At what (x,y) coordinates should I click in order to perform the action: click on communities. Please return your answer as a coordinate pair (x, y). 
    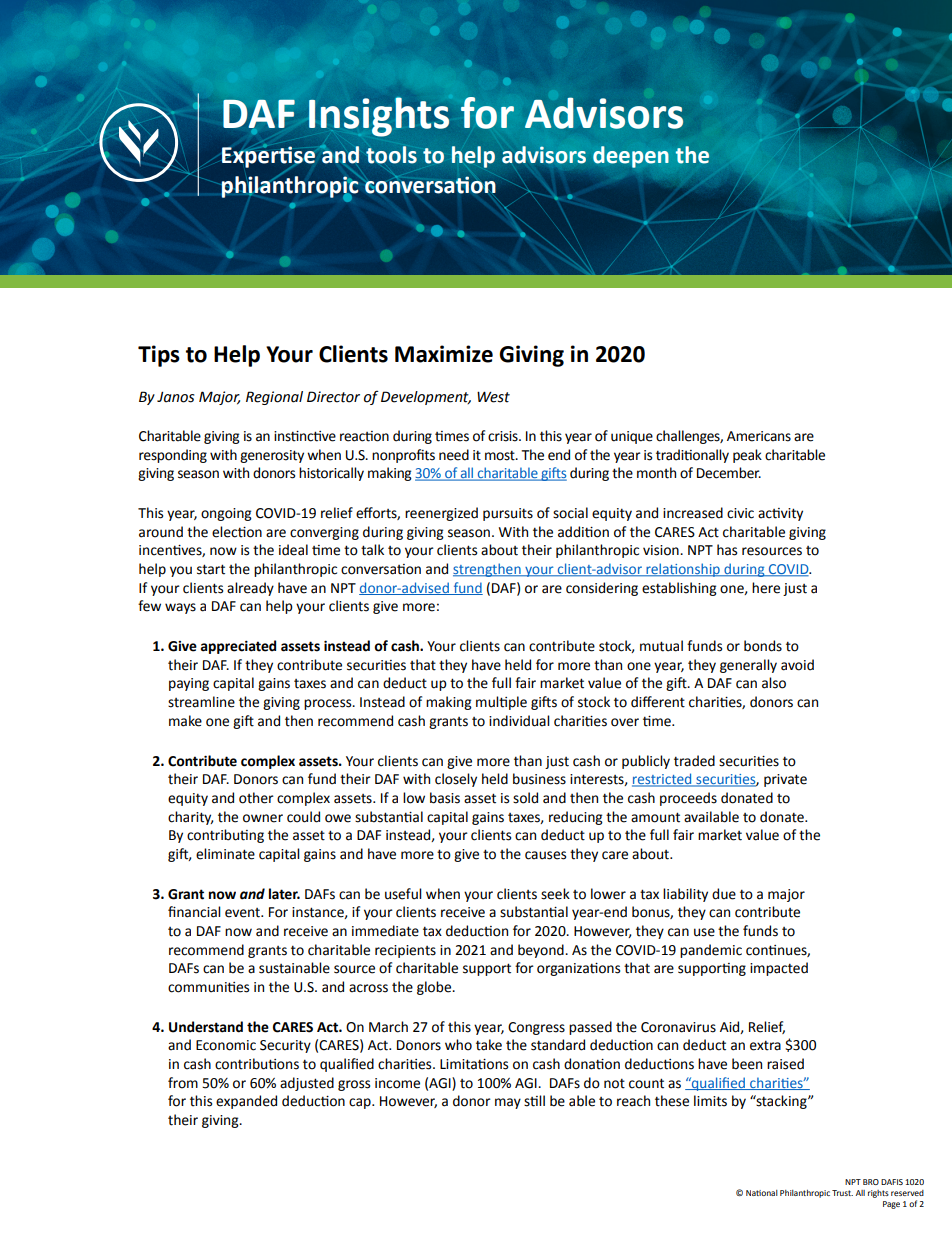
    Looking at the image, I should click on (208, 987).
